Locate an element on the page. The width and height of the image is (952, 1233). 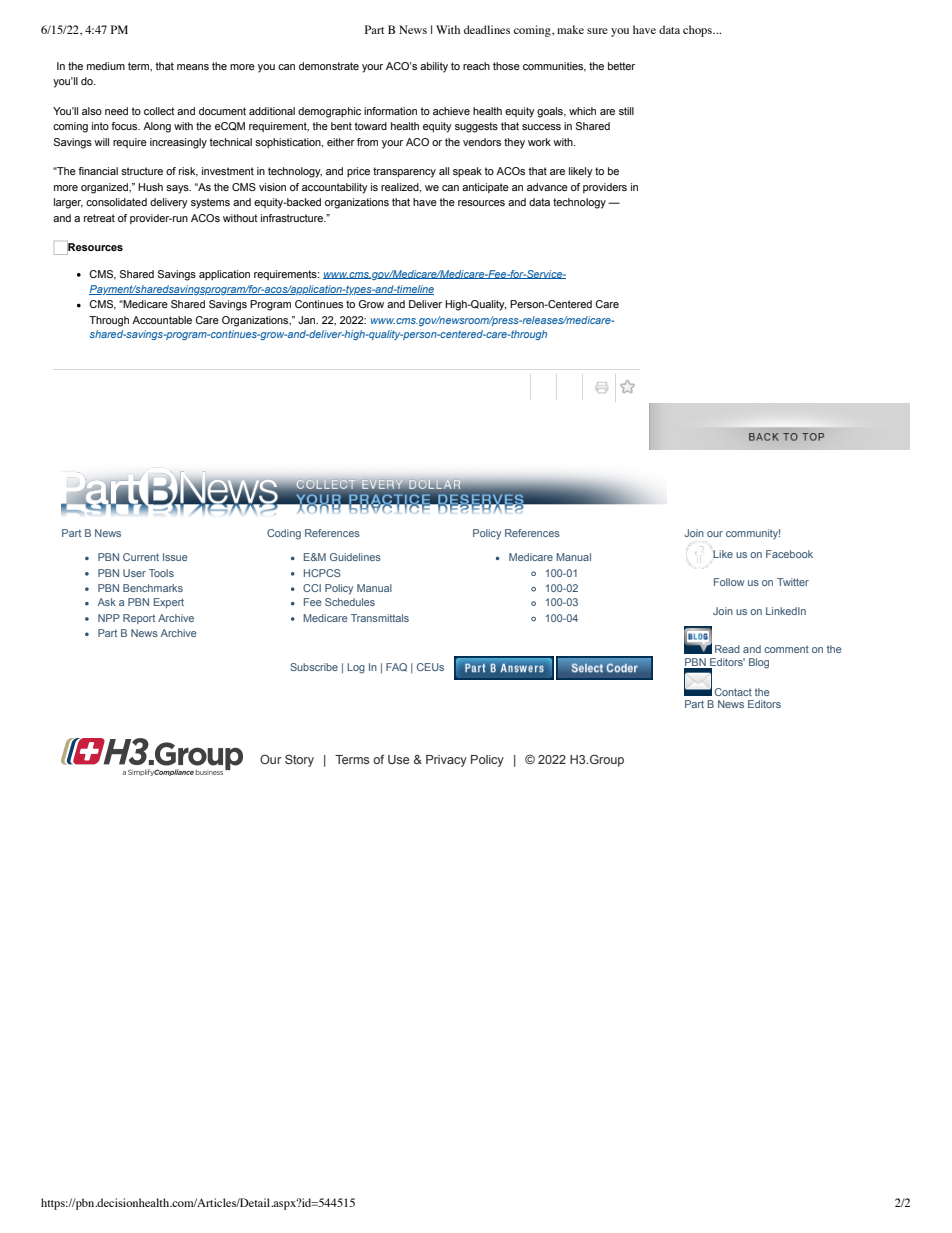
reach is located at coordinates (476, 66).
